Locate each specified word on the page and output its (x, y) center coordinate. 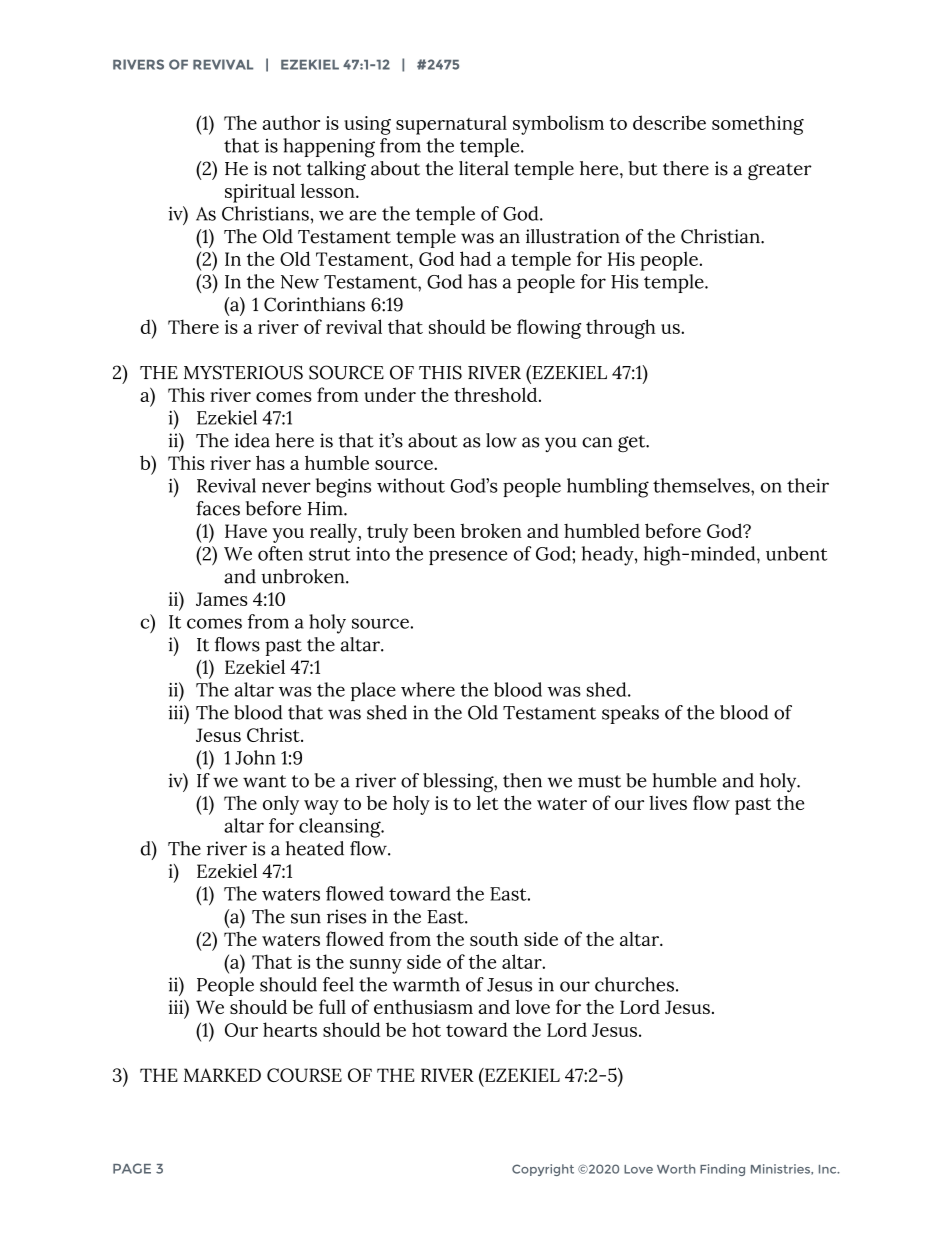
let (487, 802)
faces (218, 508)
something (758, 125)
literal (484, 168)
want (264, 781)
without (411, 485)
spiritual (260, 193)
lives (668, 803)
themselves (702, 485)
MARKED (222, 1075)
